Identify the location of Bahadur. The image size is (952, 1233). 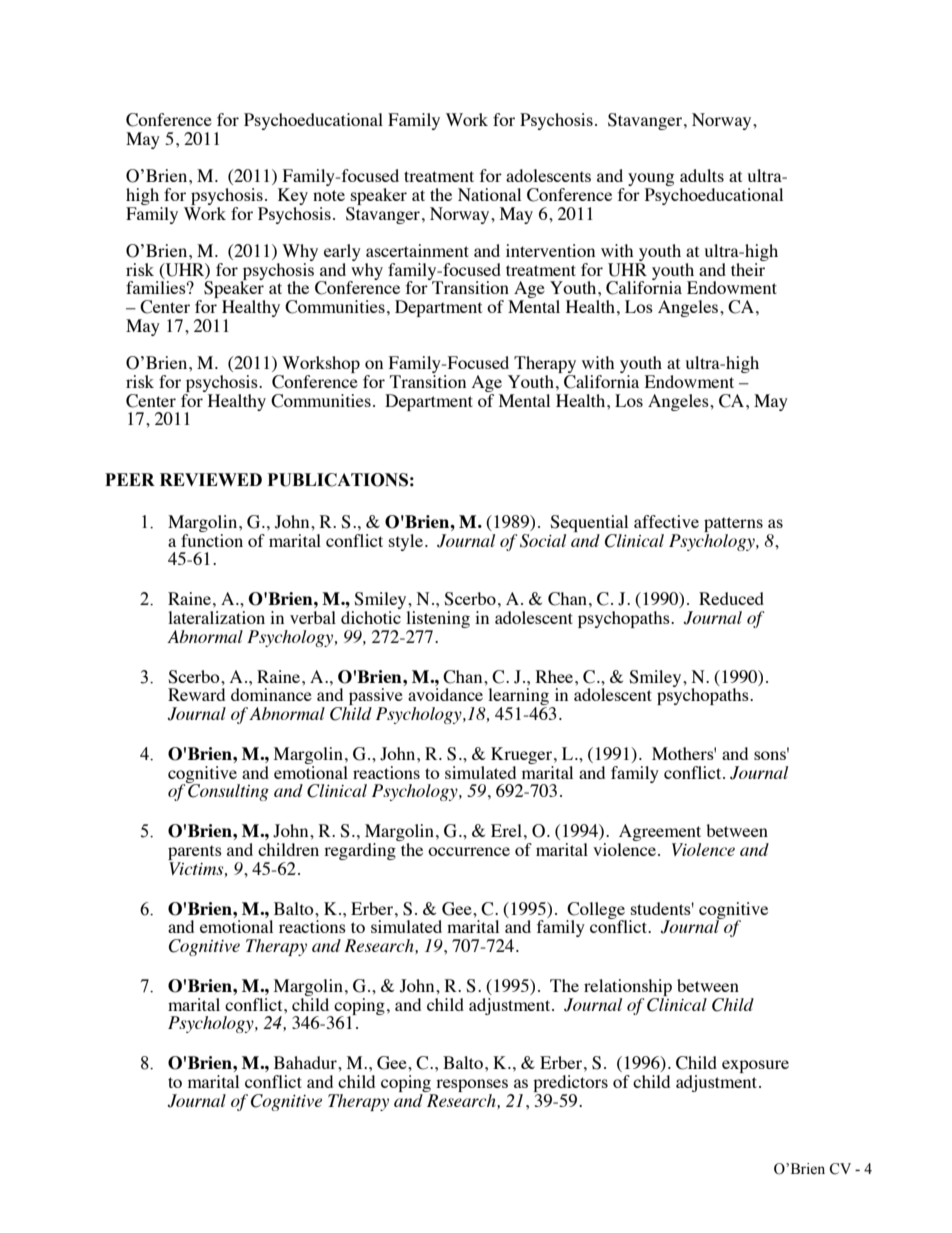
(306, 1062).
